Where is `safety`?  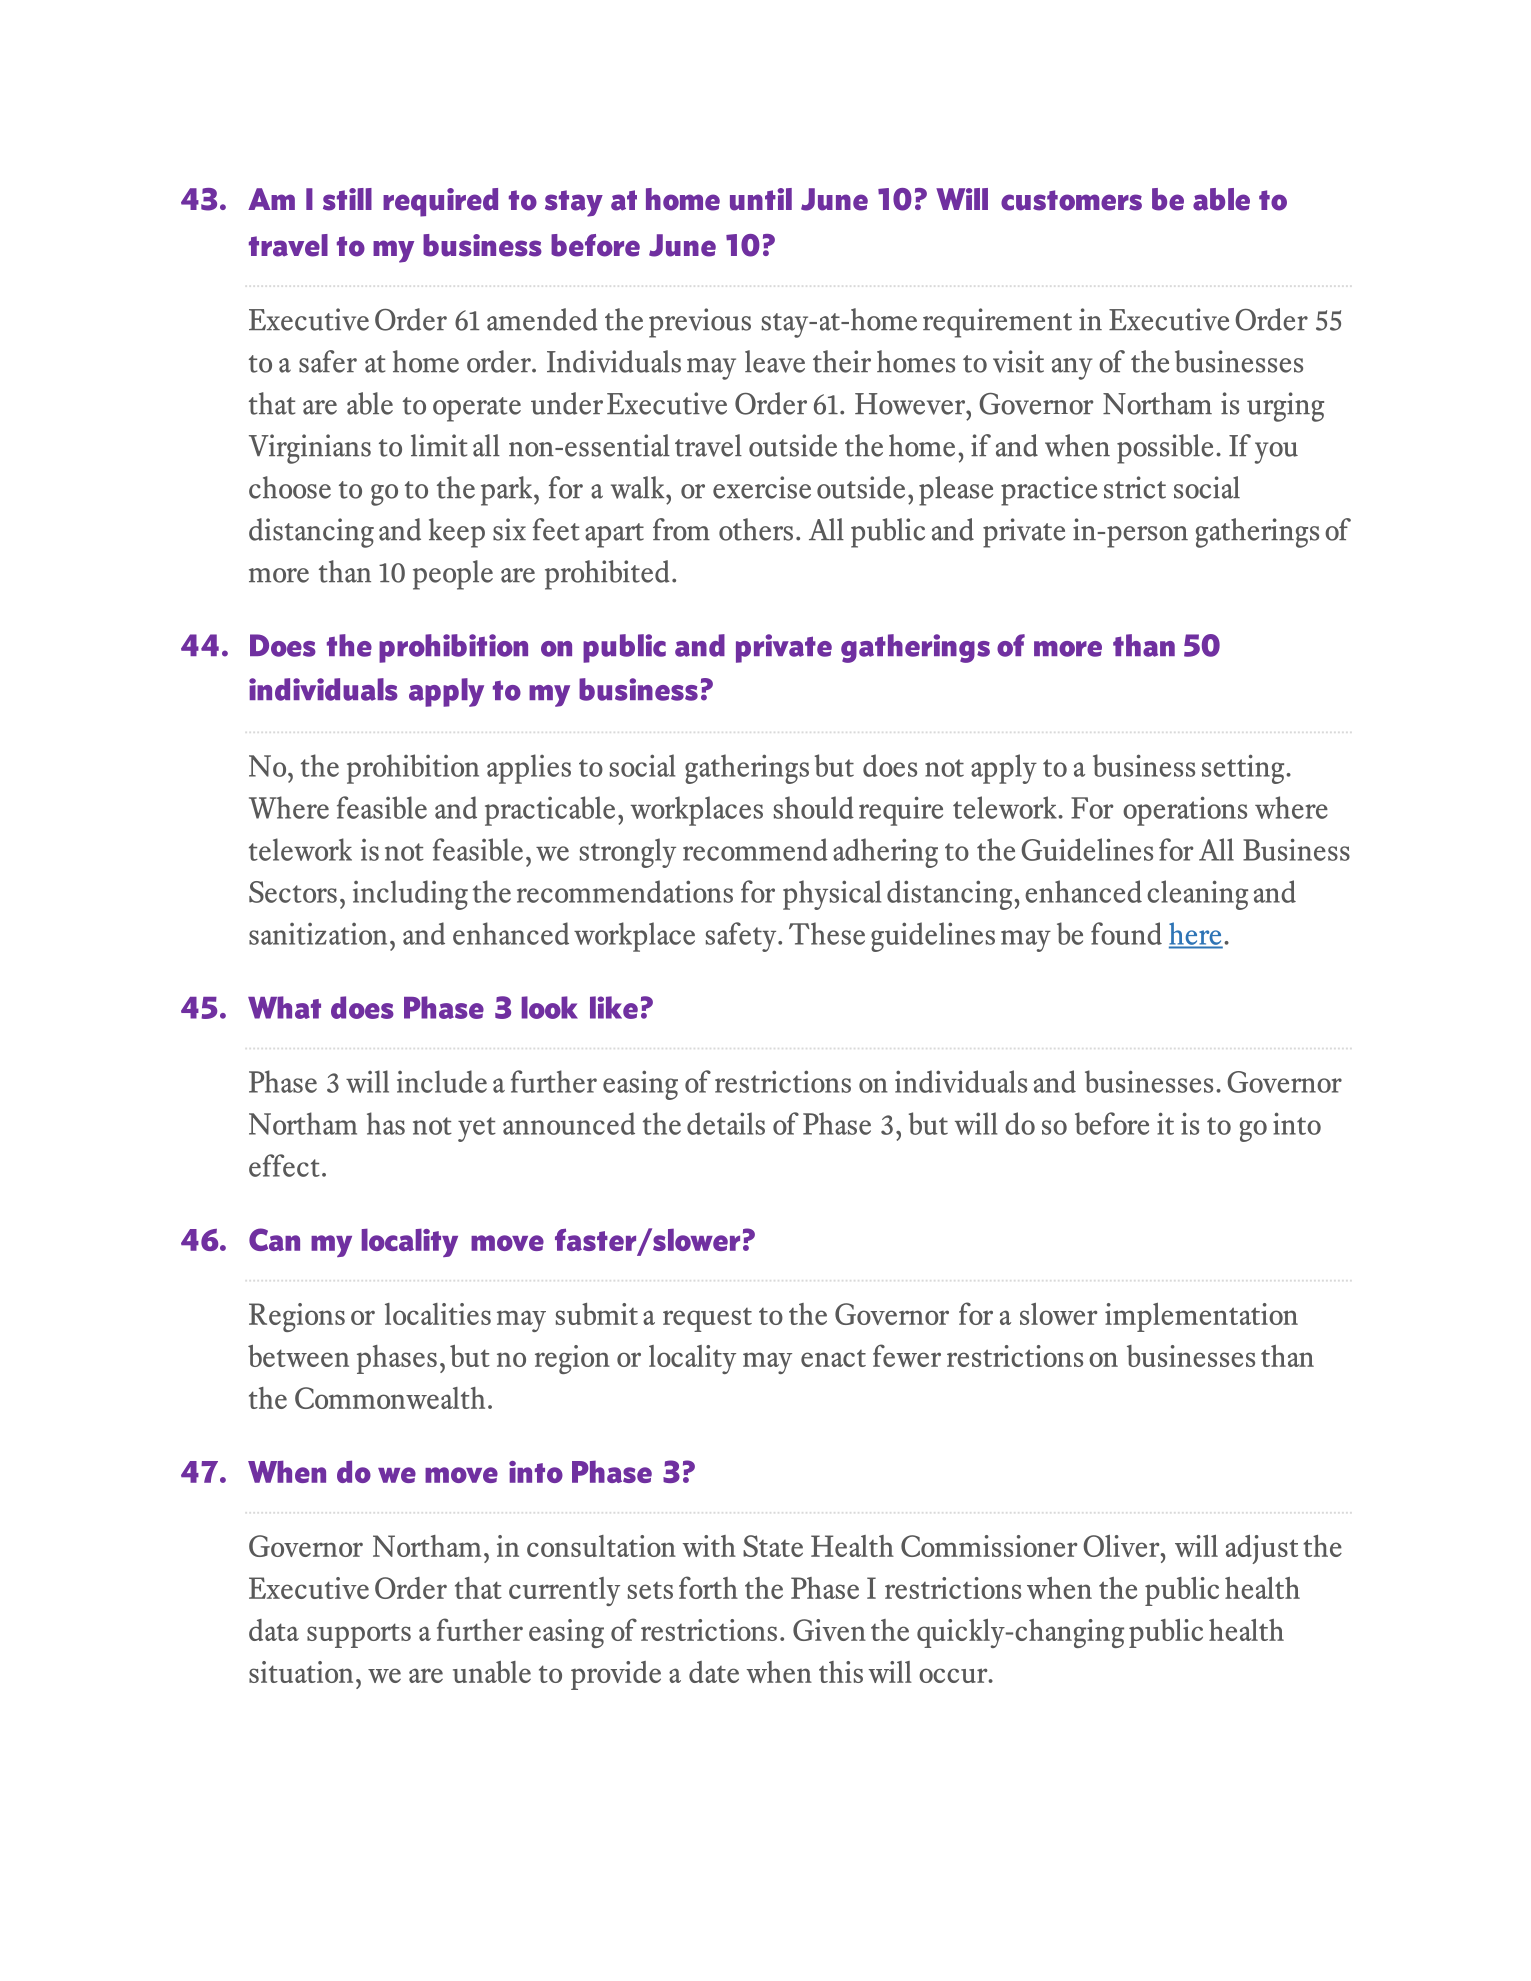 safety is located at coordinates (742, 937).
